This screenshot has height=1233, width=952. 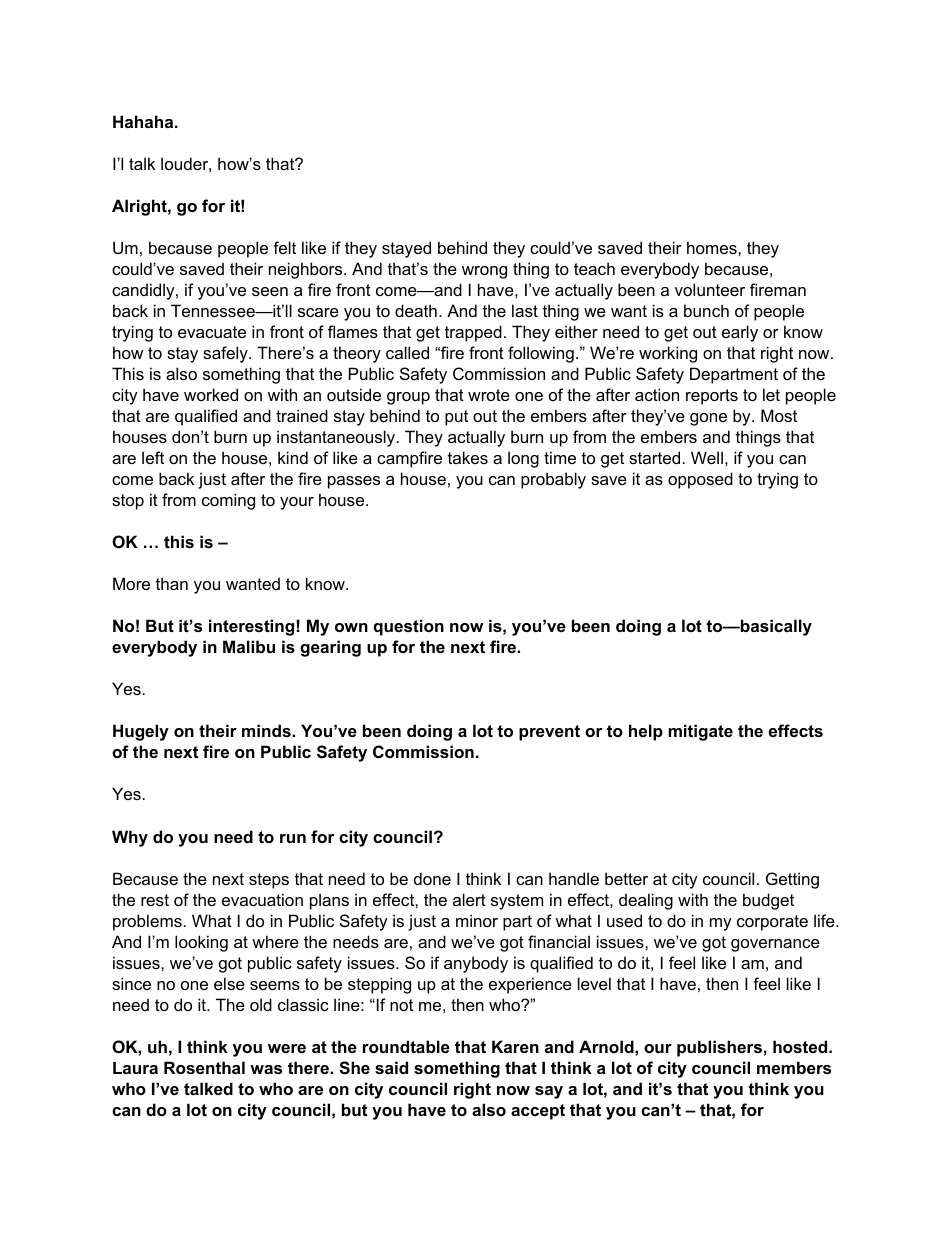 I want to click on question, so click(x=408, y=627).
